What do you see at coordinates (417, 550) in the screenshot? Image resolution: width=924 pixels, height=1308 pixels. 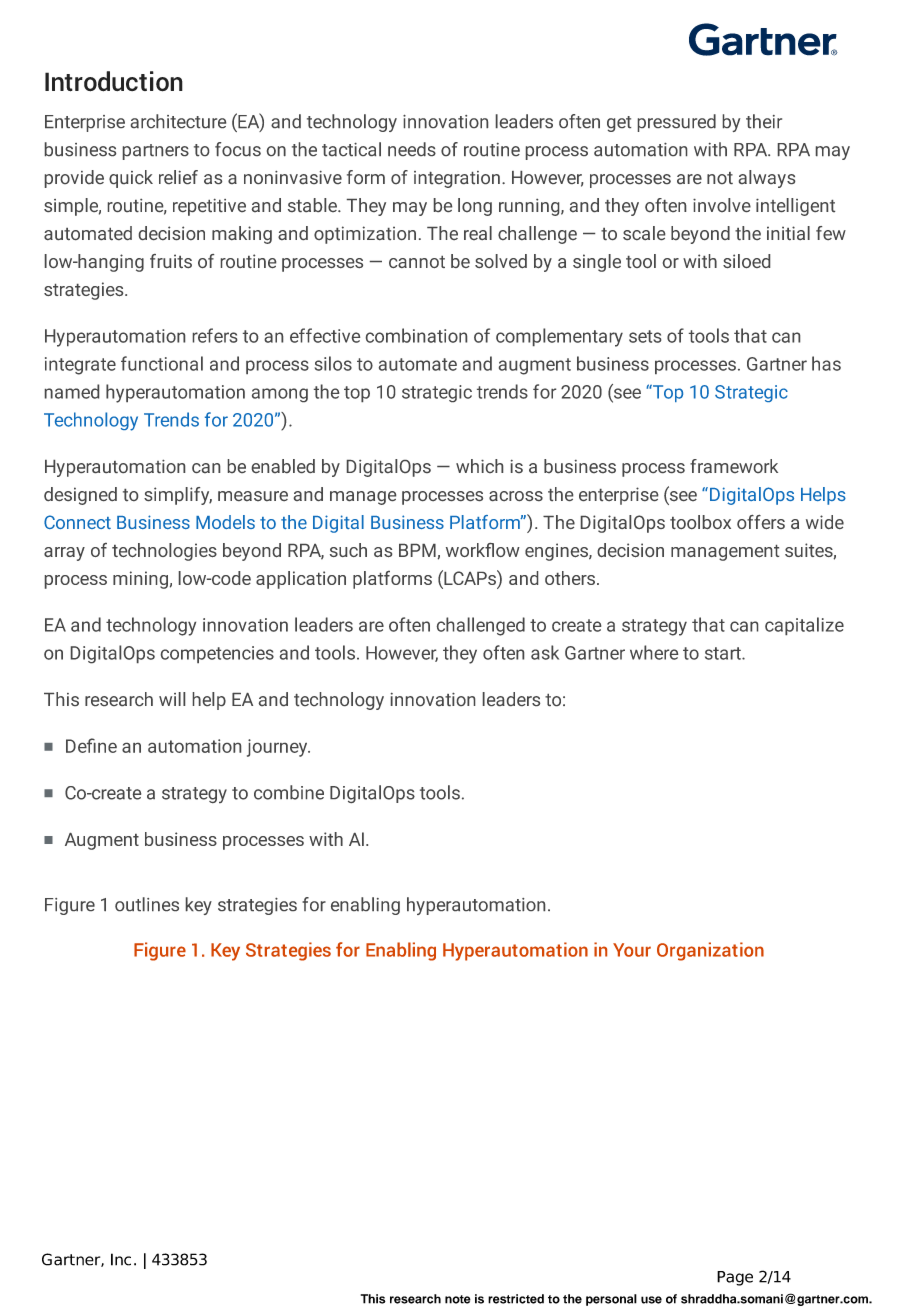 I see `BPM` at bounding box center [417, 550].
